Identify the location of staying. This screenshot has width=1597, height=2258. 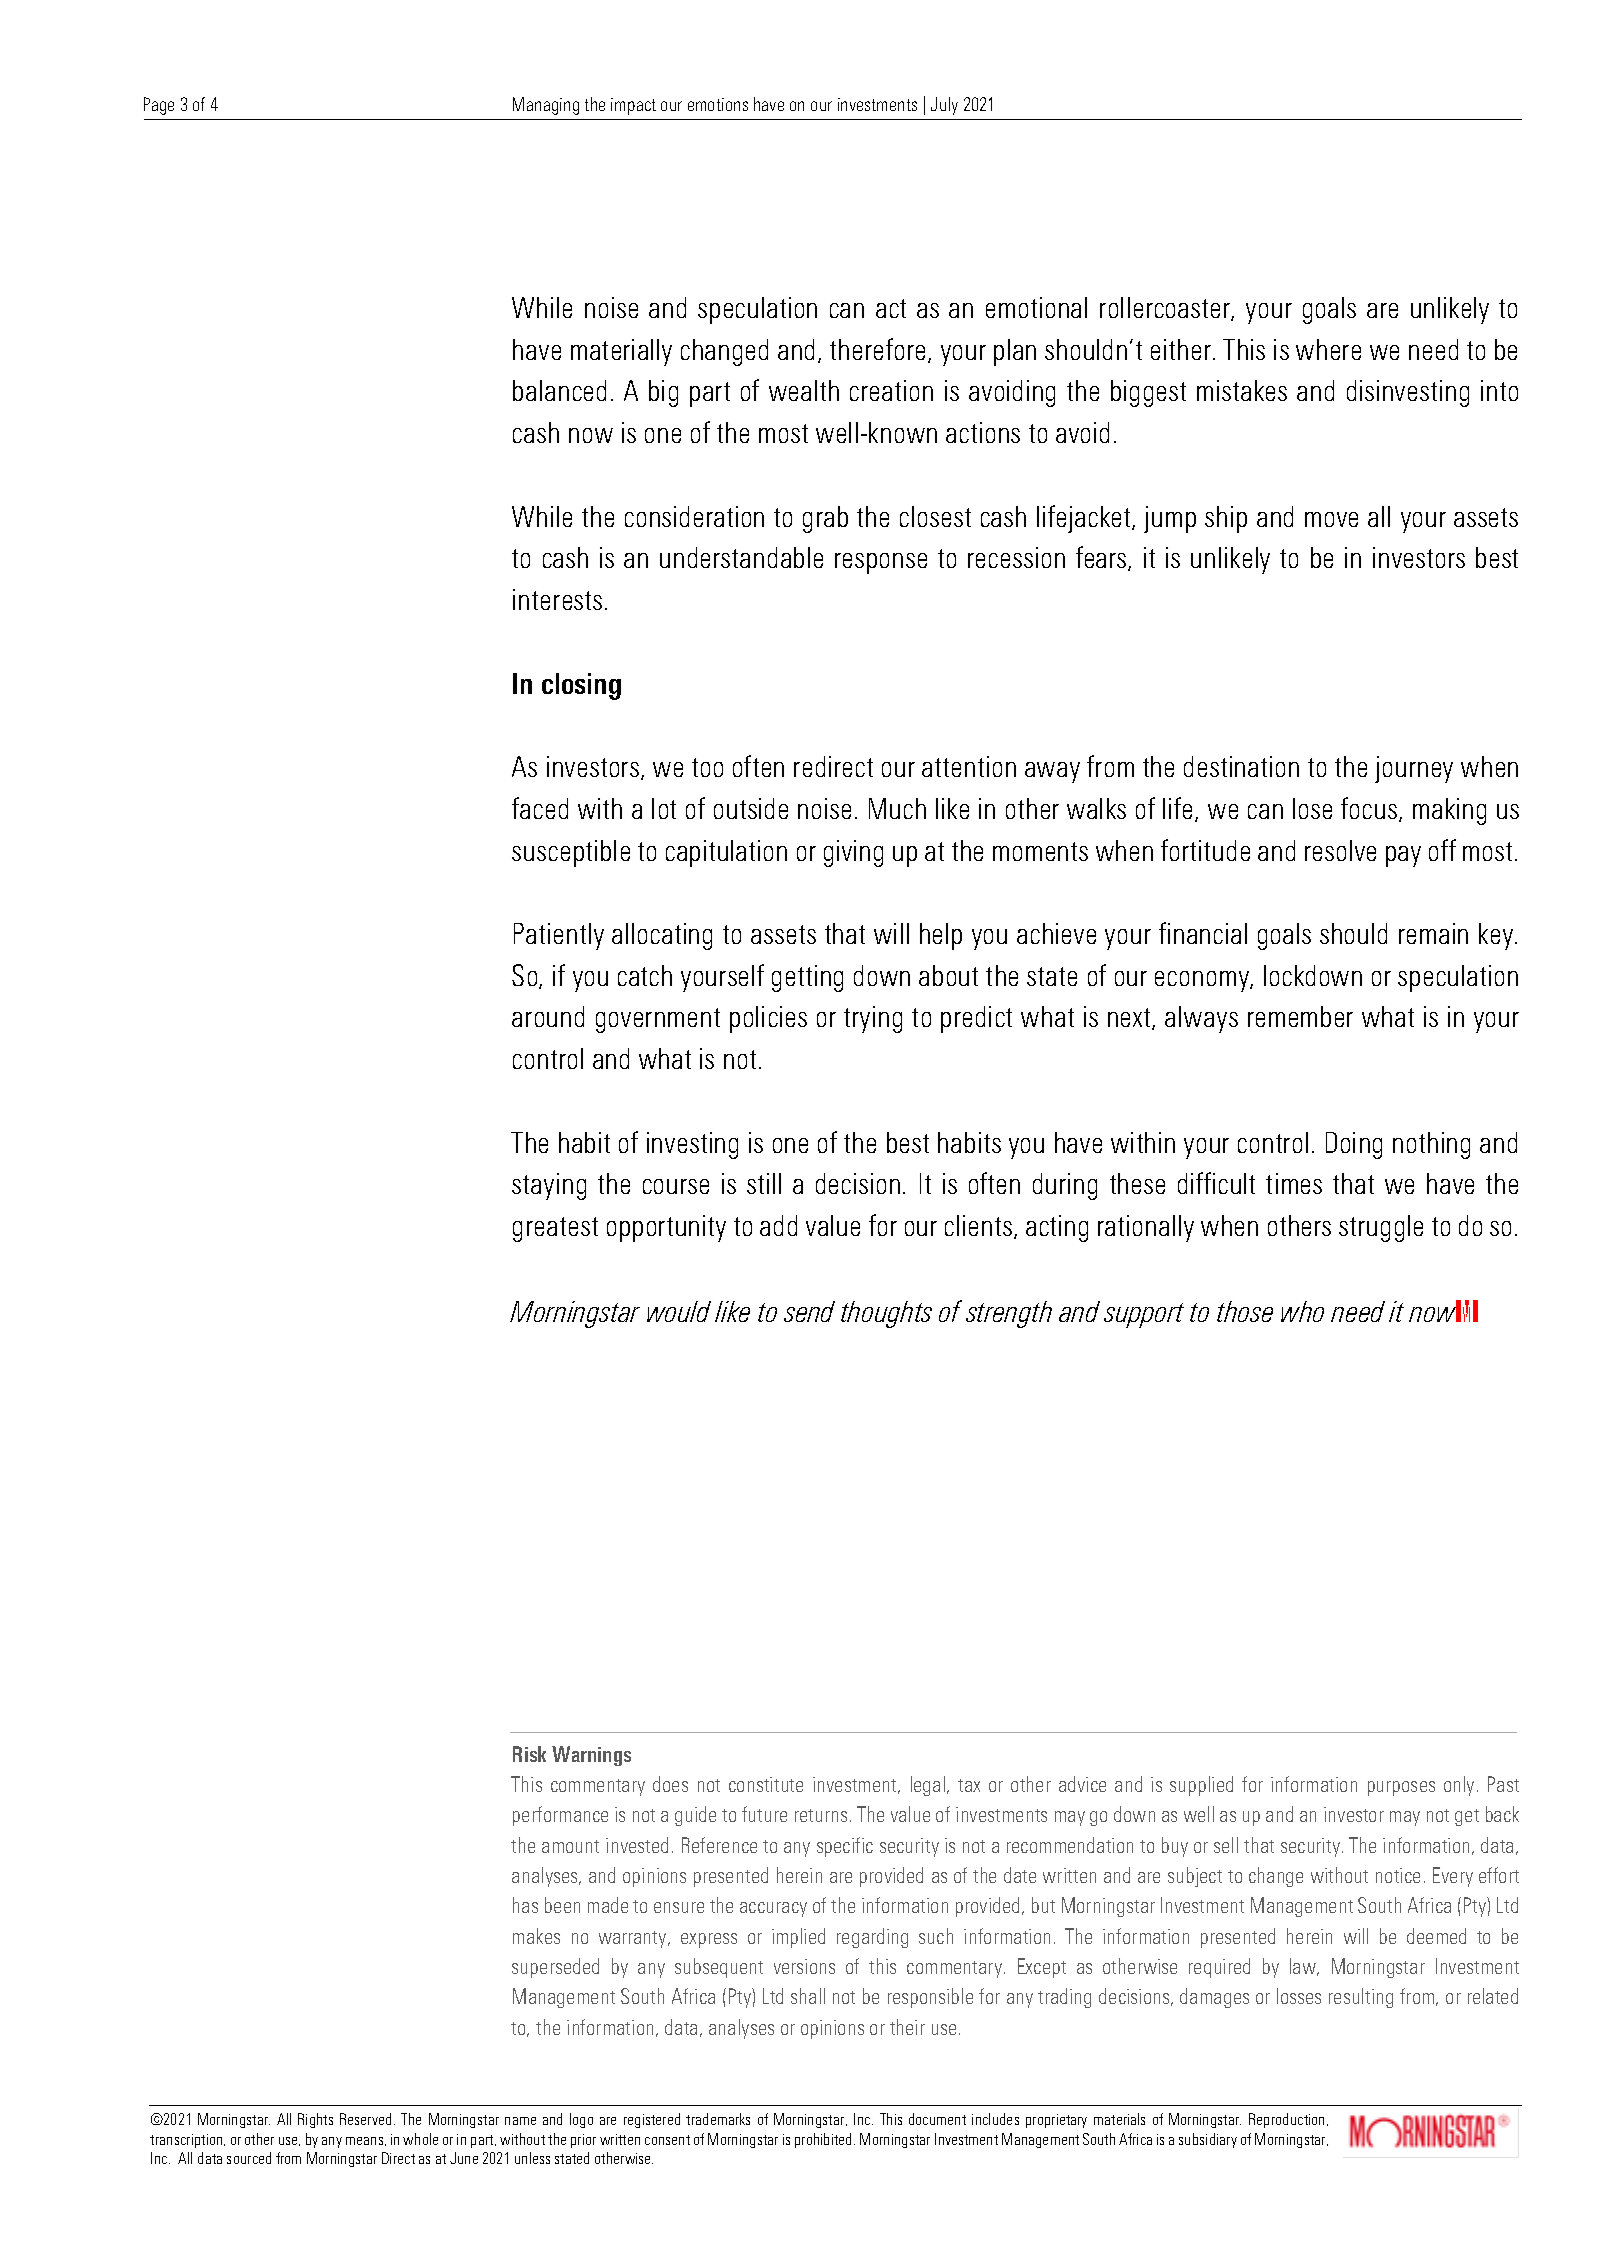
(549, 1186).
